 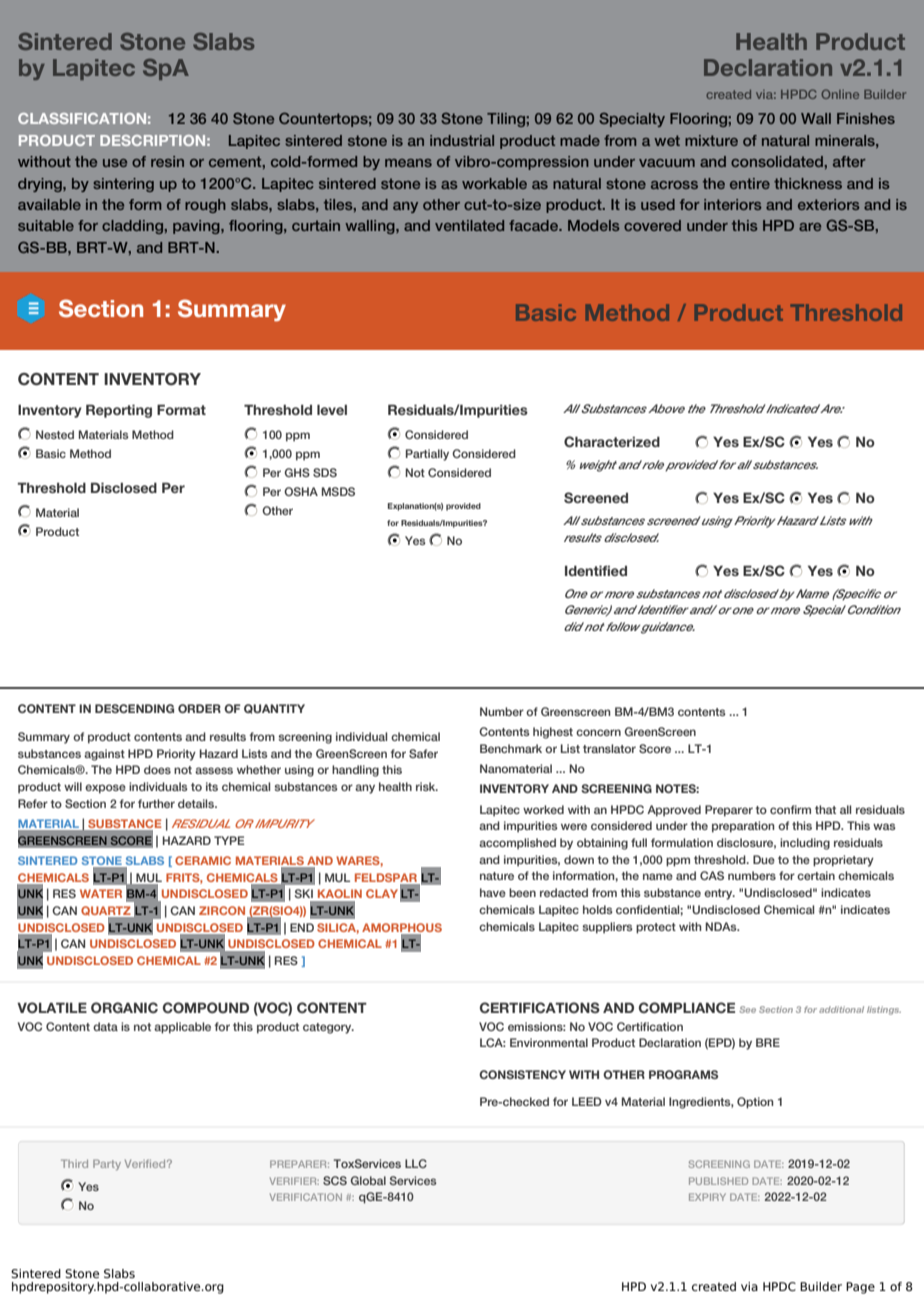 What do you see at coordinates (101, 893) in the page?
I see `WATER` at bounding box center [101, 893].
